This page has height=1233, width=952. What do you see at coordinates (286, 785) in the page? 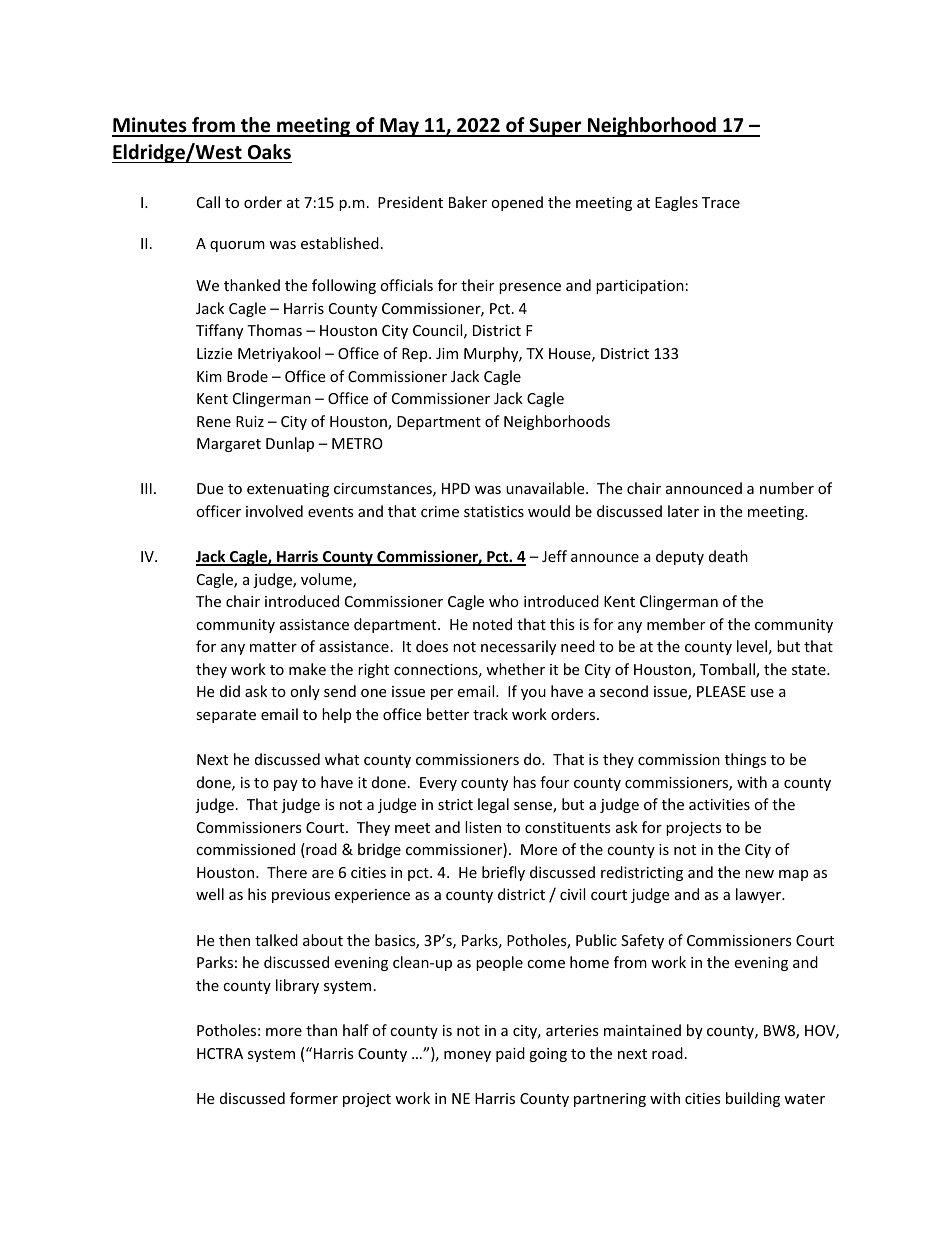
I see `pay` at bounding box center [286, 785].
